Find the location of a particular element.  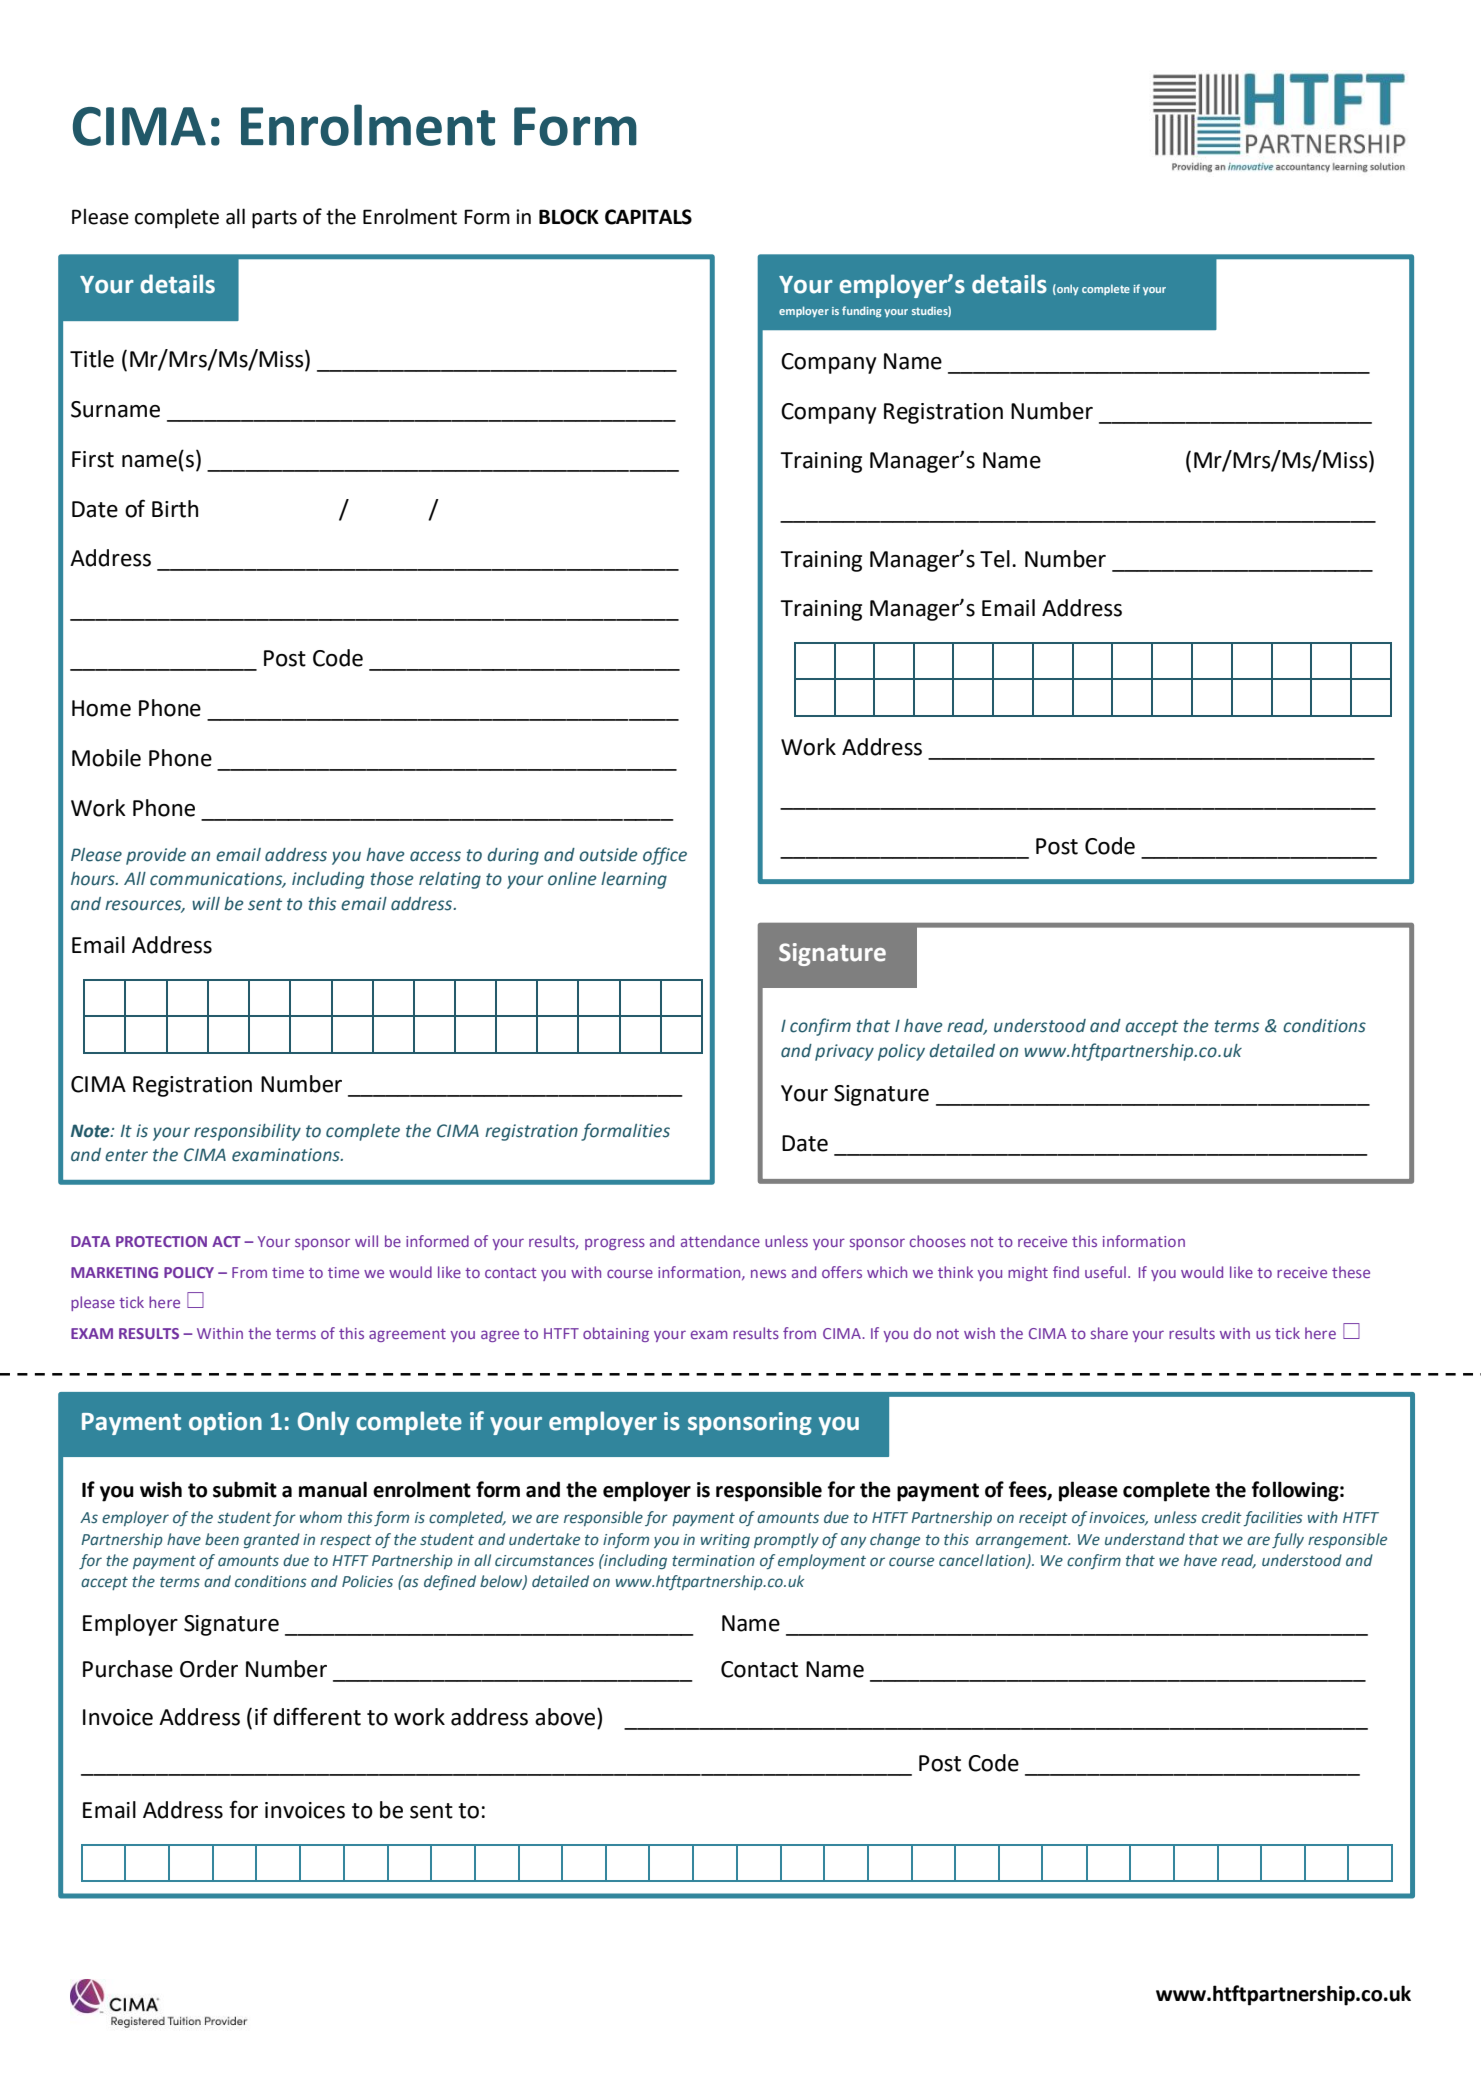

learning is located at coordinates (634, 880).
